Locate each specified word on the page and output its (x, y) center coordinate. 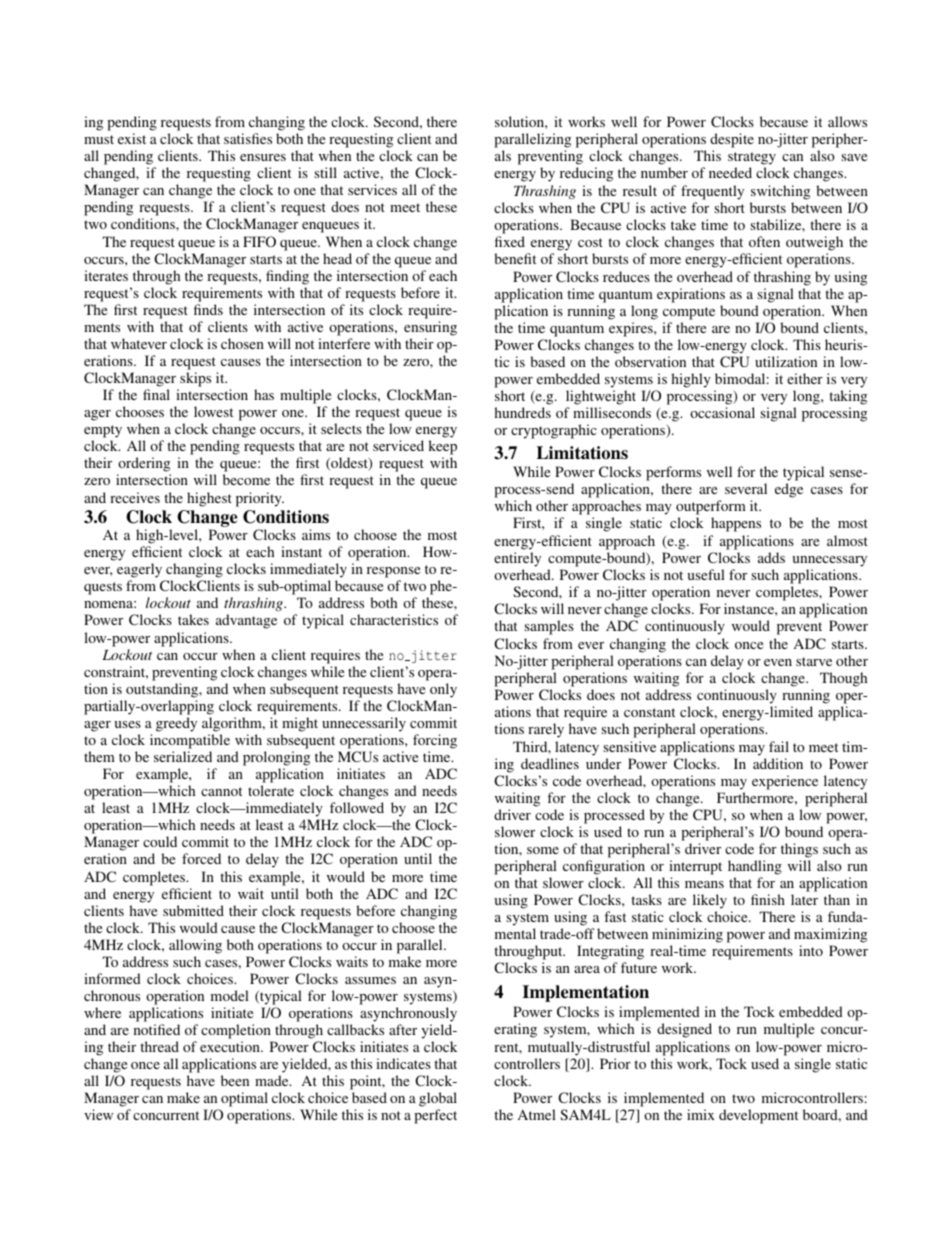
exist (132, 138)
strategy (752, 160)
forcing (435, 741)
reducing (586, 174)
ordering (144, 466)
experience (785, 782)
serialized (183, 756)
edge (789, 490)
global (438, 1101)
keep (442, 449)
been (235, 1080)
